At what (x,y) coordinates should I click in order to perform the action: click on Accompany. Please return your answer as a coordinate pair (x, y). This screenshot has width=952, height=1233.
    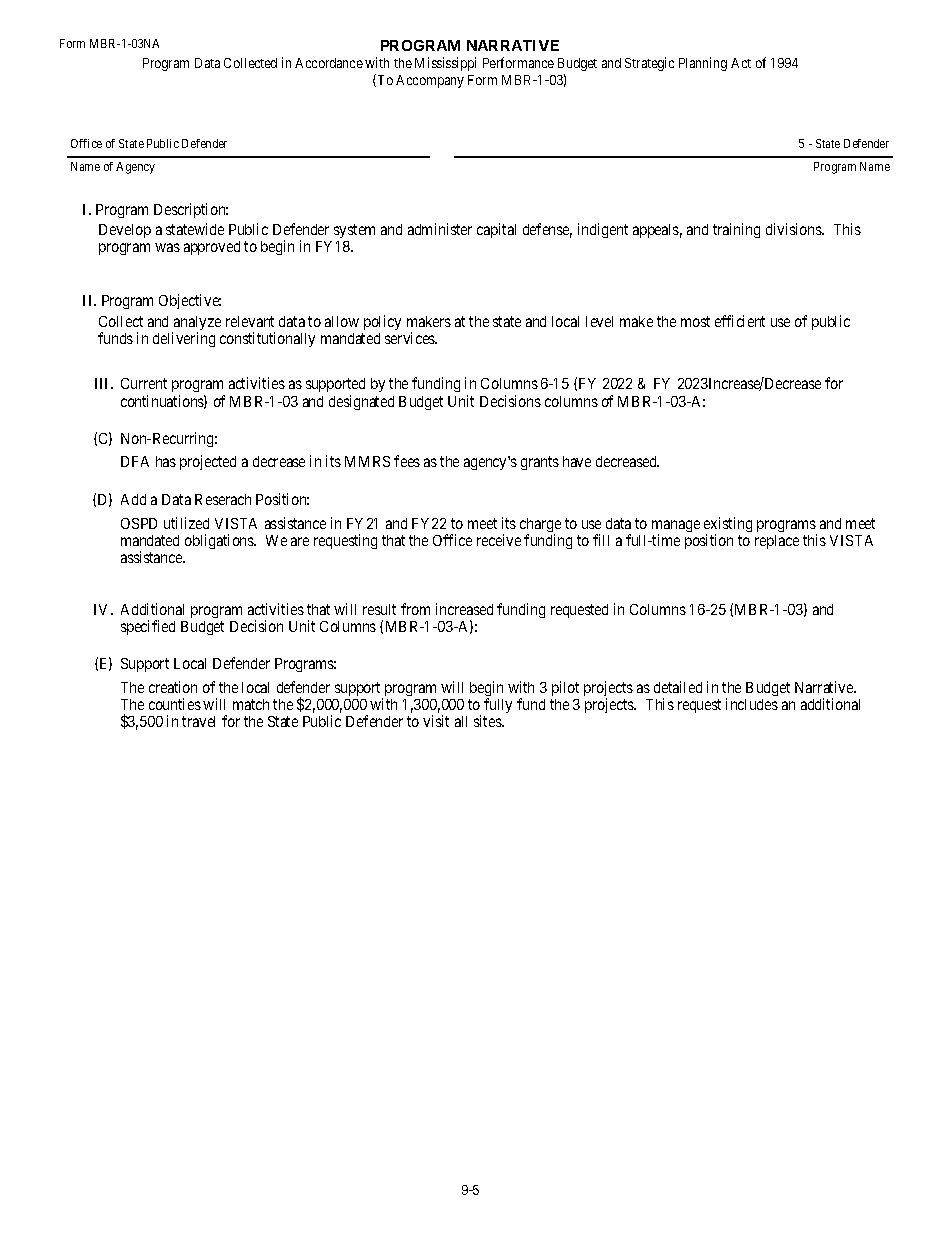
    Looking at the image, I should click on (430, 81).
